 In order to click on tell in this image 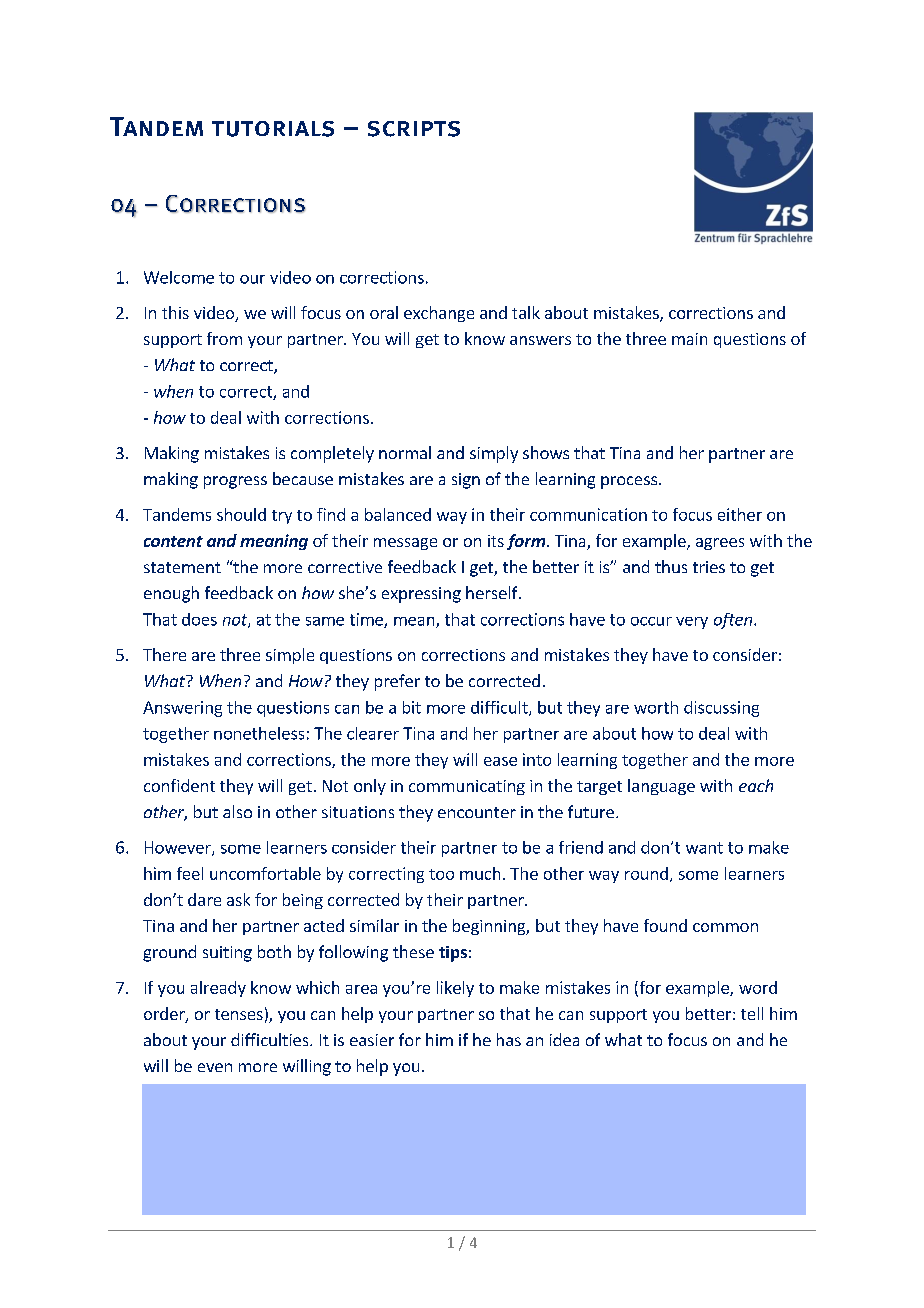, I will do `click(752, 1013)`.
